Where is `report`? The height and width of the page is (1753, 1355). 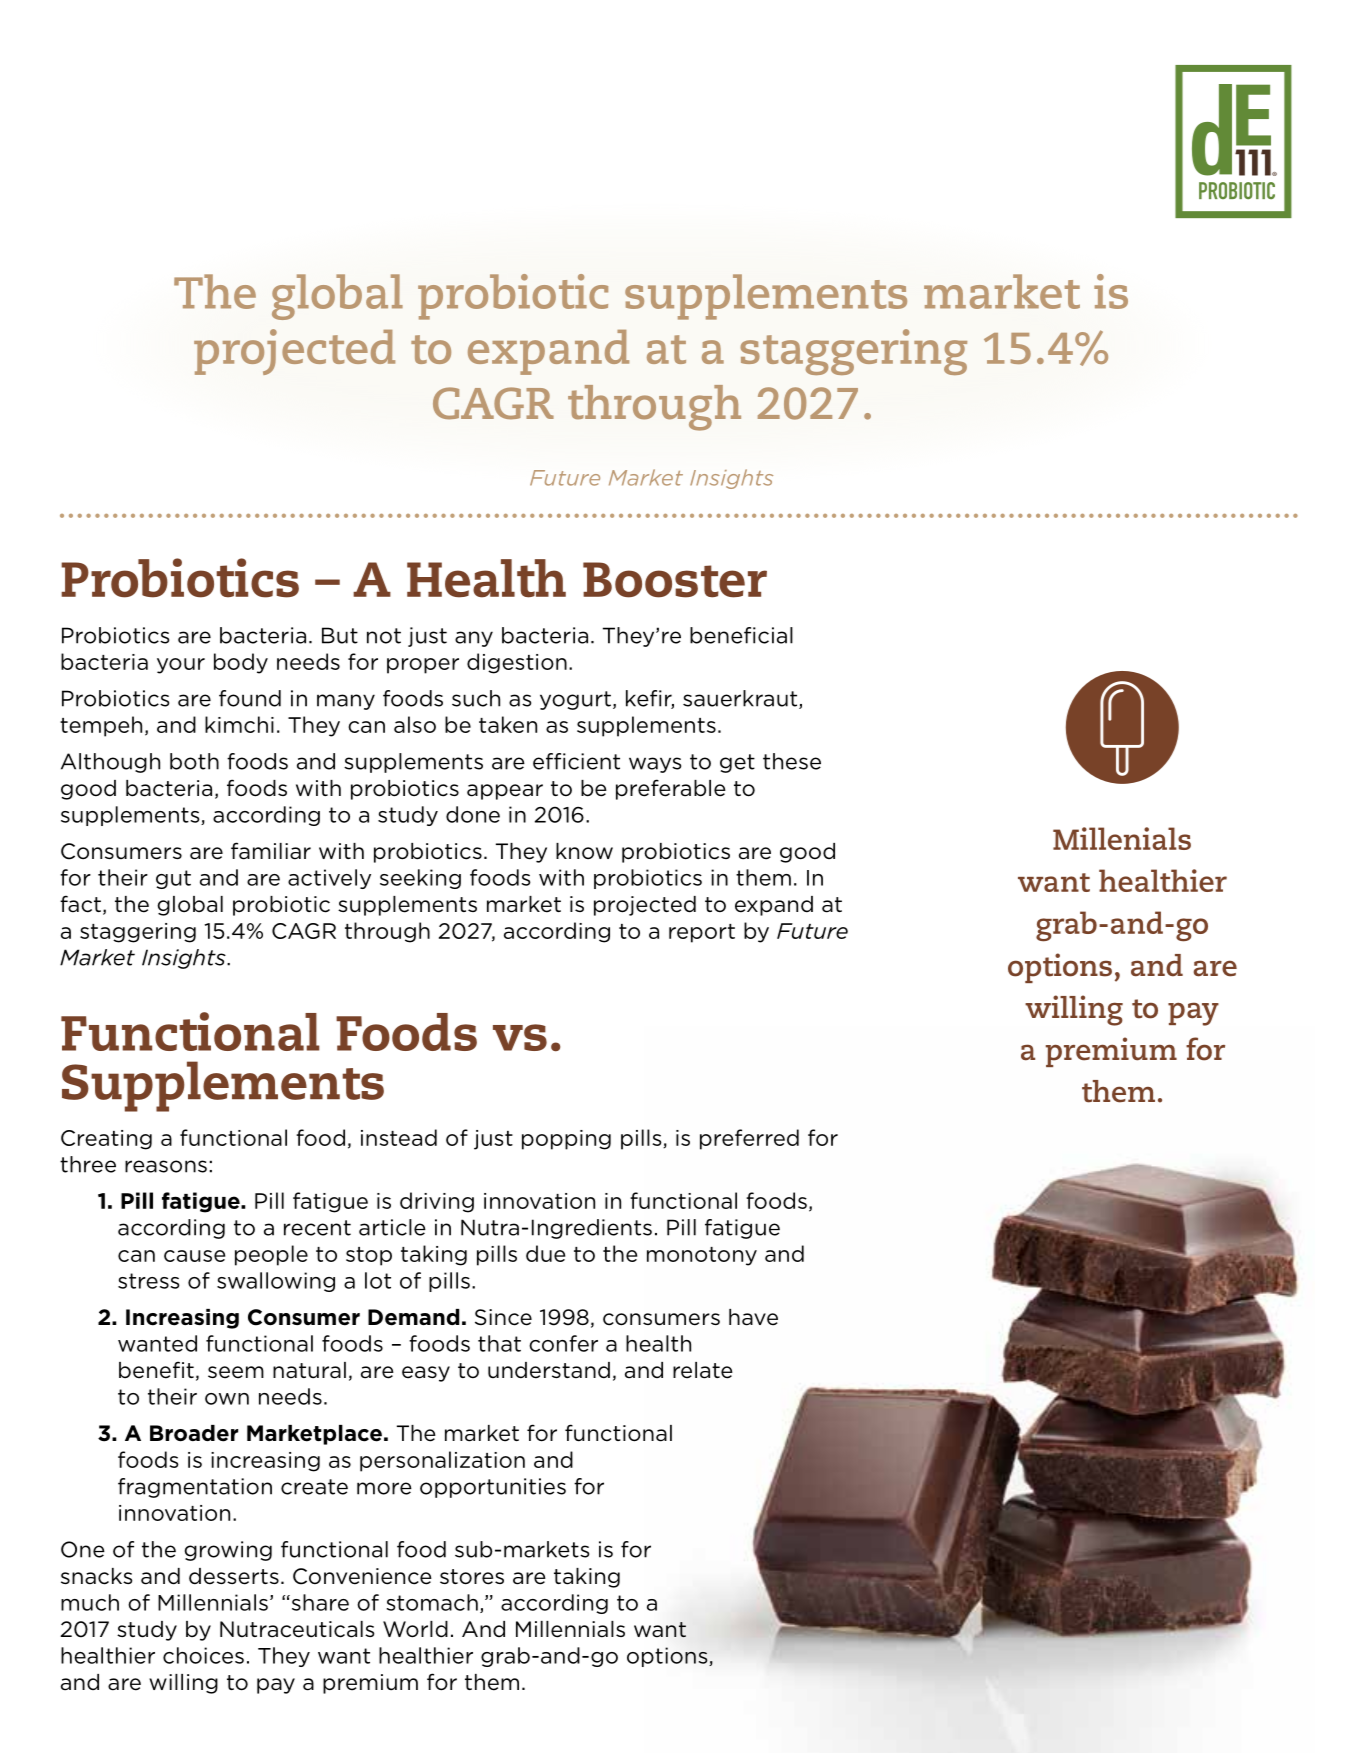
report is located at coordinates (702, 933).
